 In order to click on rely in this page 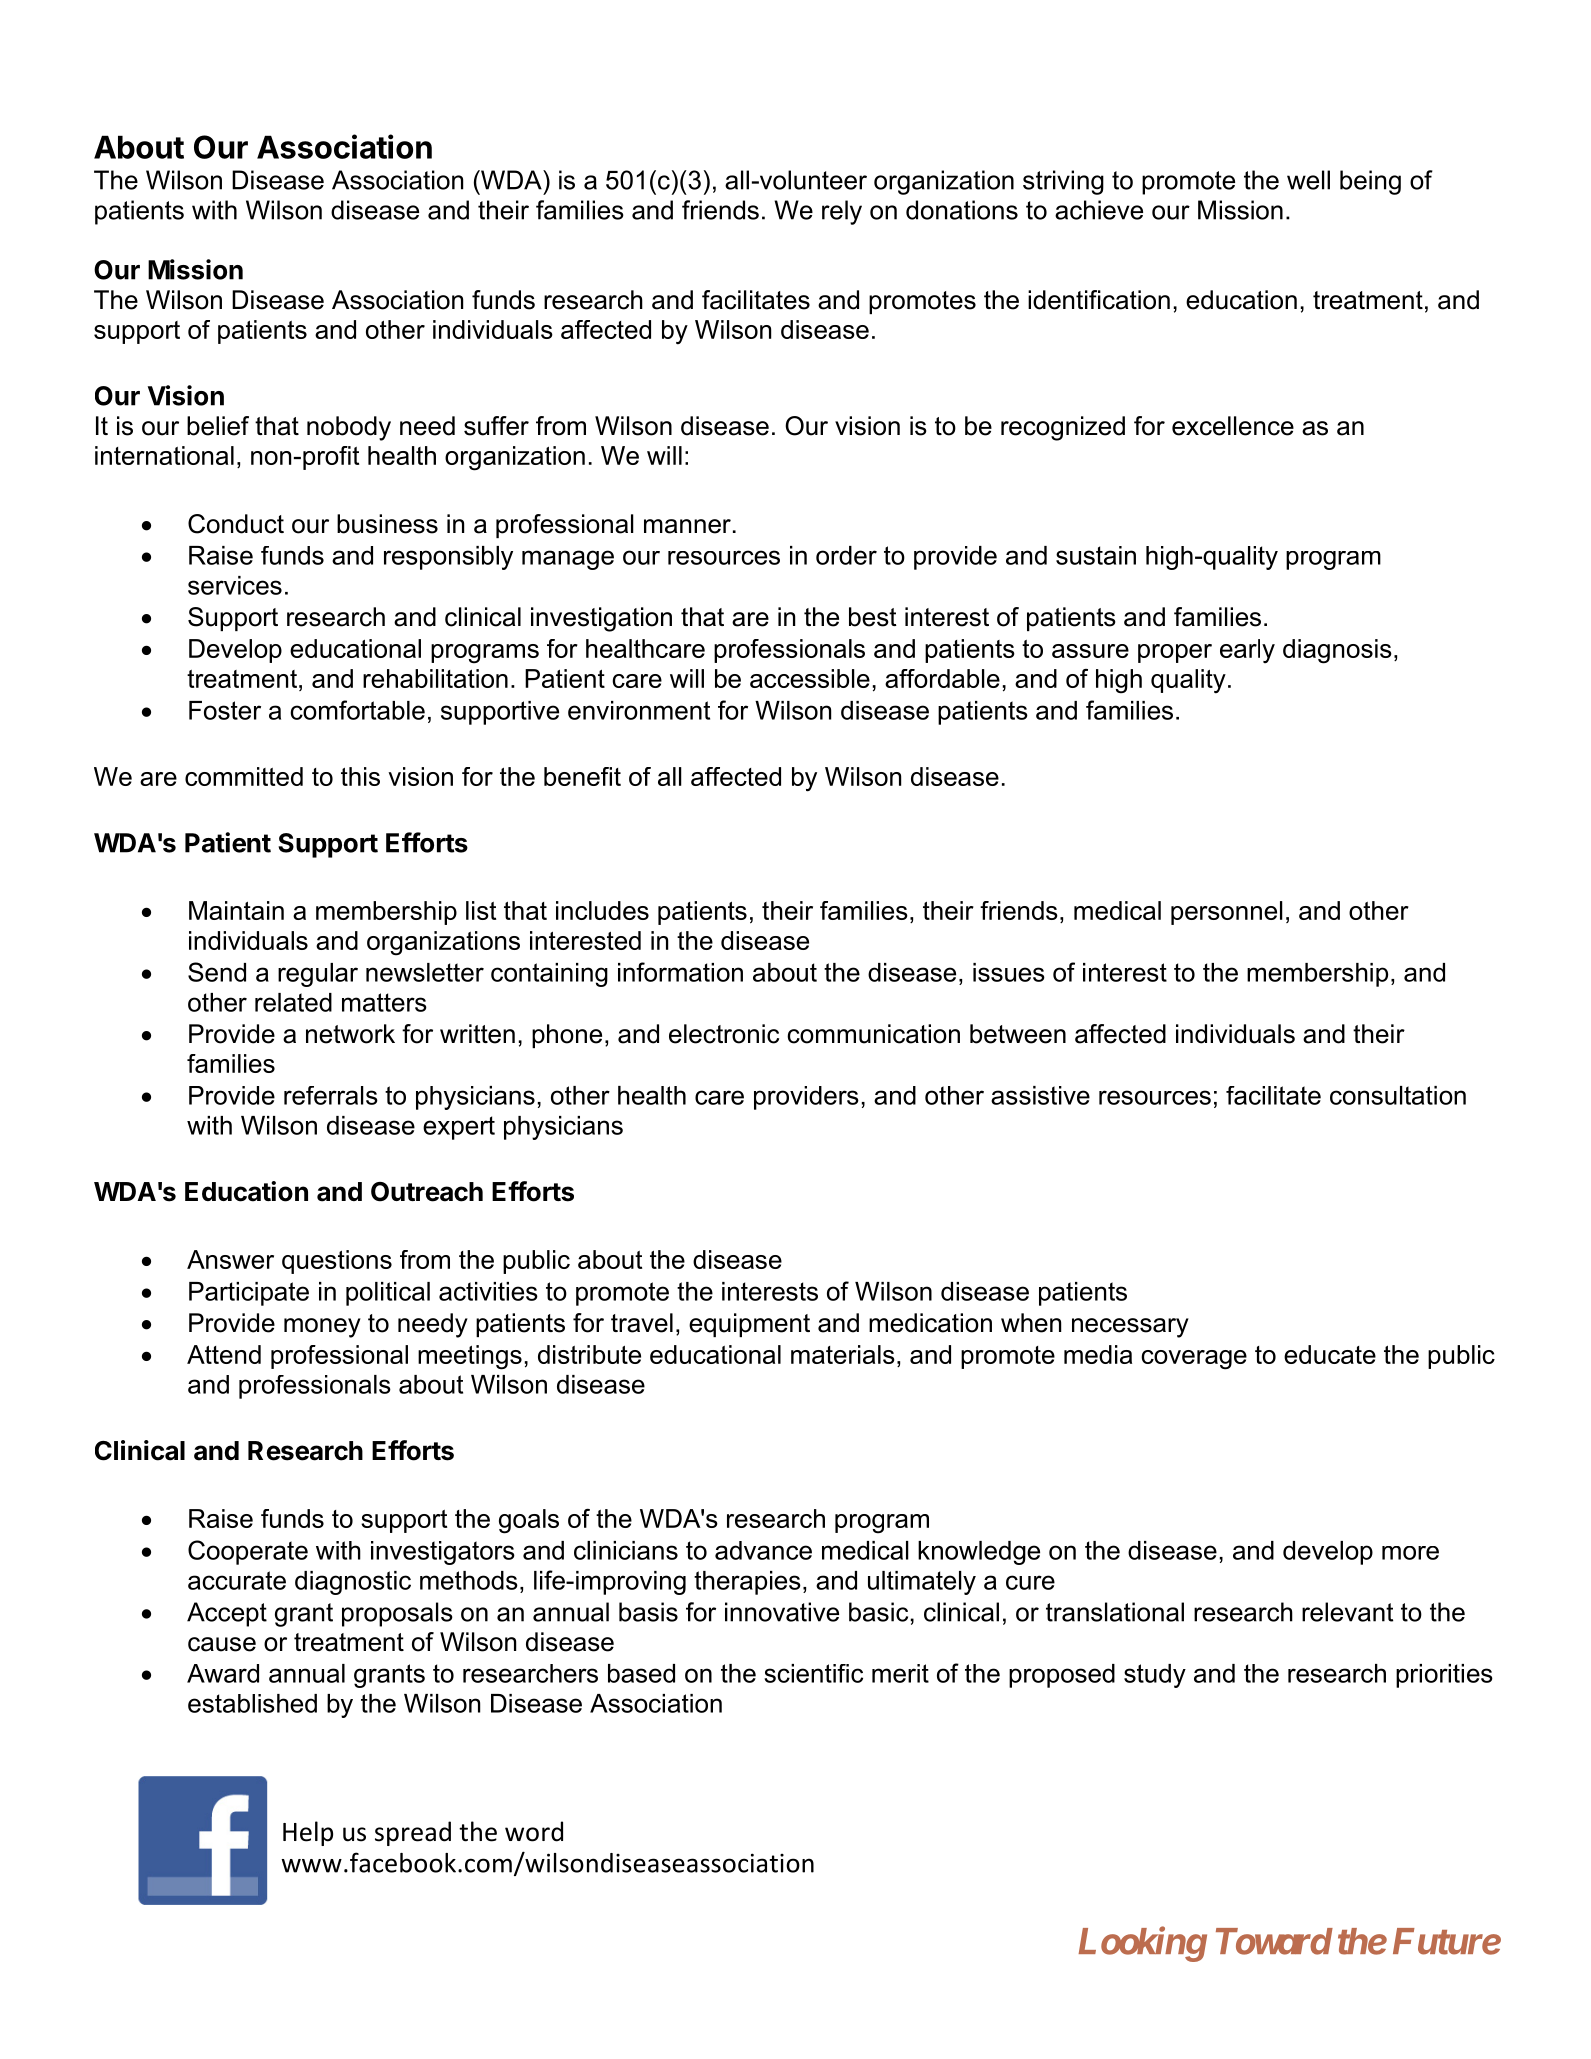, I will do `click(842, 212)`.
